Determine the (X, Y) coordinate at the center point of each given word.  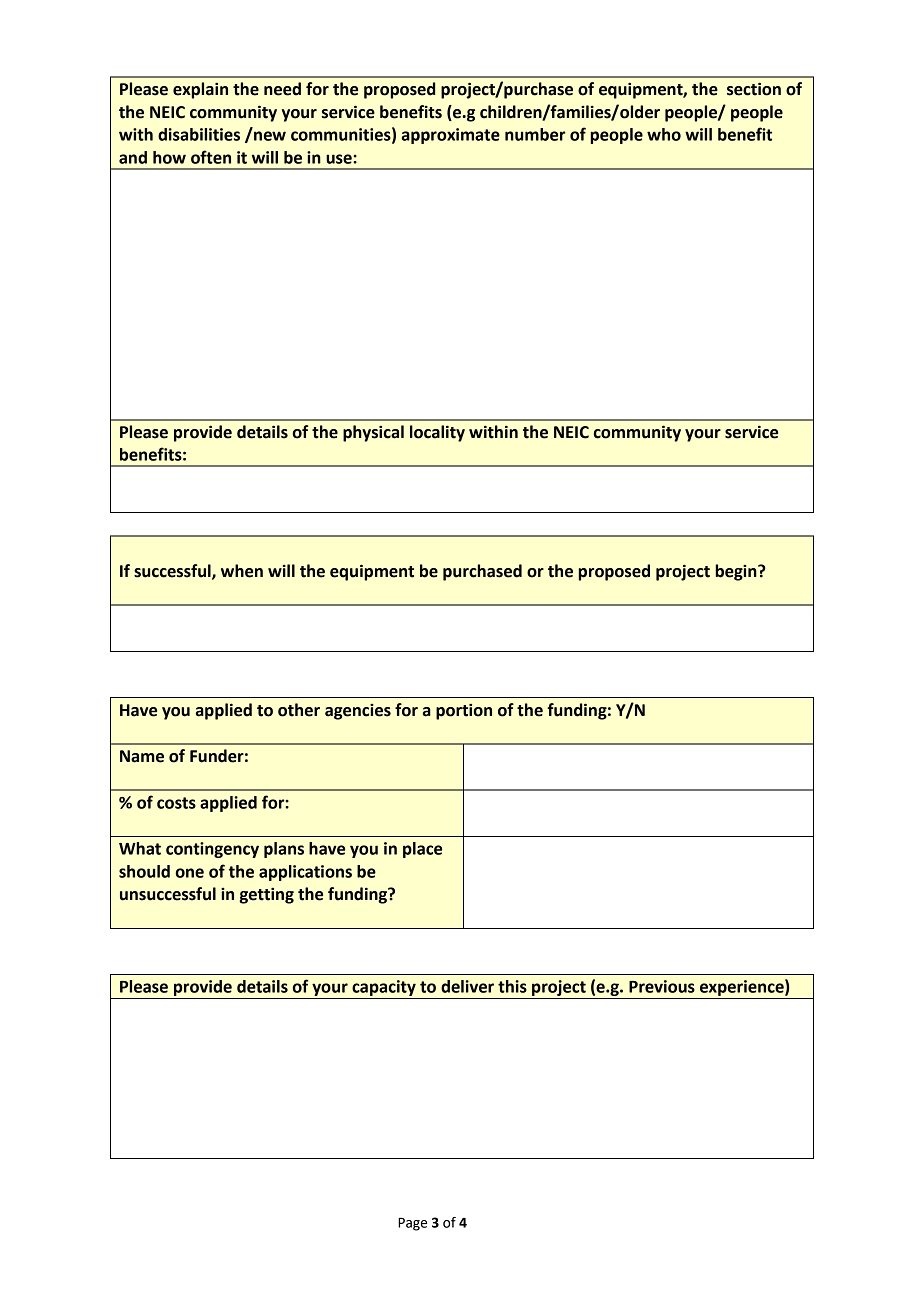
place (422, 850)
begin (737, 572)
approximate (451, 136)
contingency (212, 850)
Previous (662, 986)
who (664, 134)
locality (437, 433)
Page (412, 1224)
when (242, 571)
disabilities (199, 134)
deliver (467, 986)
